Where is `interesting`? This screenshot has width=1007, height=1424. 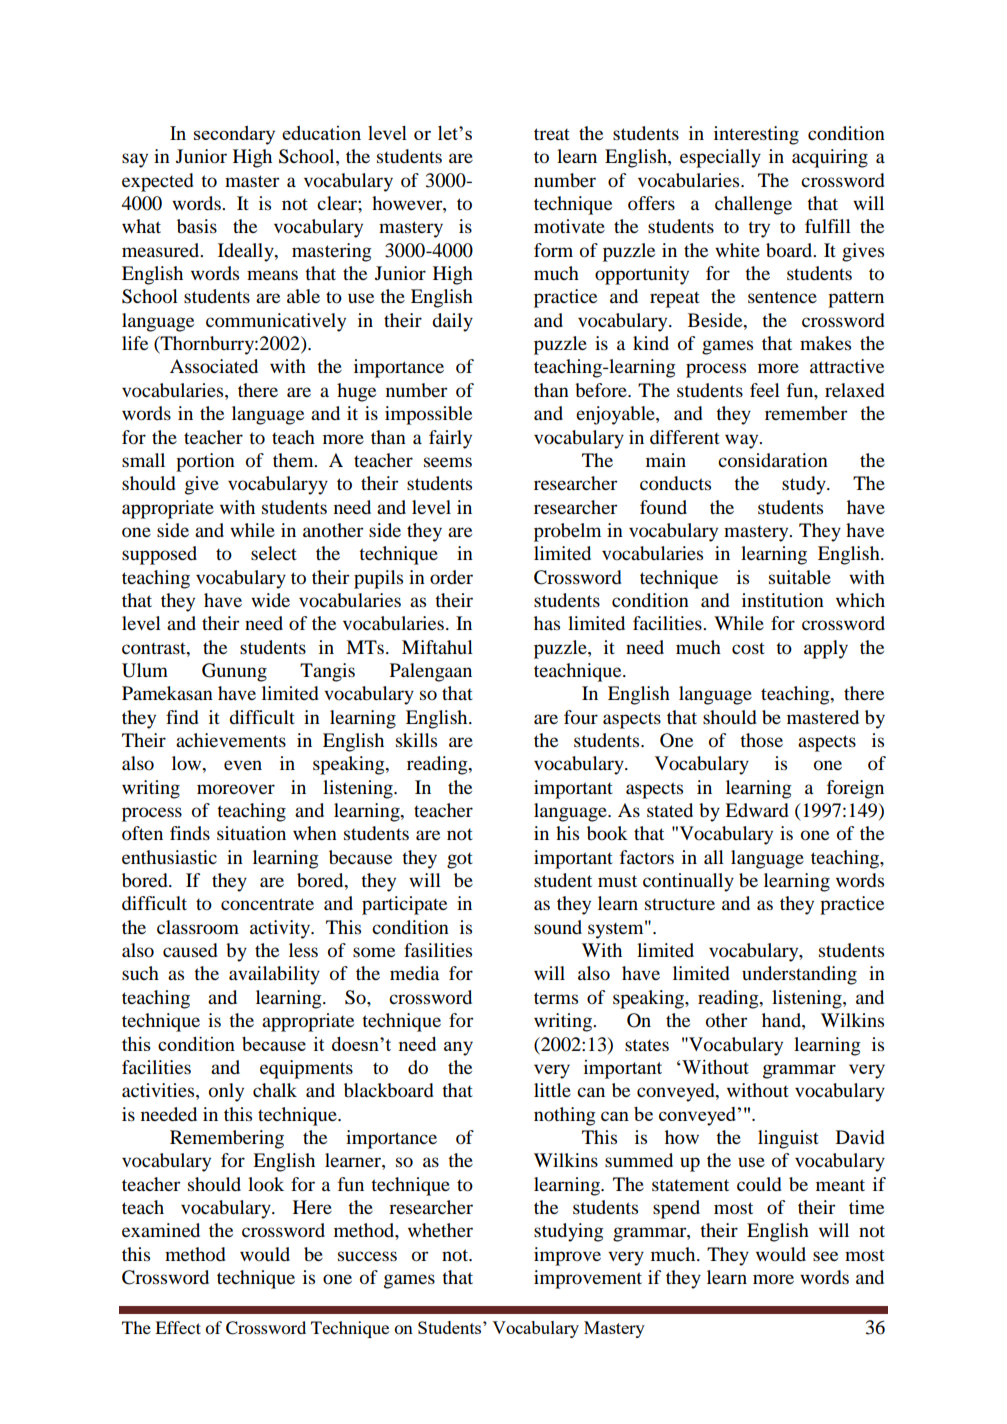
interesting is located at coordinates (756, 135).
